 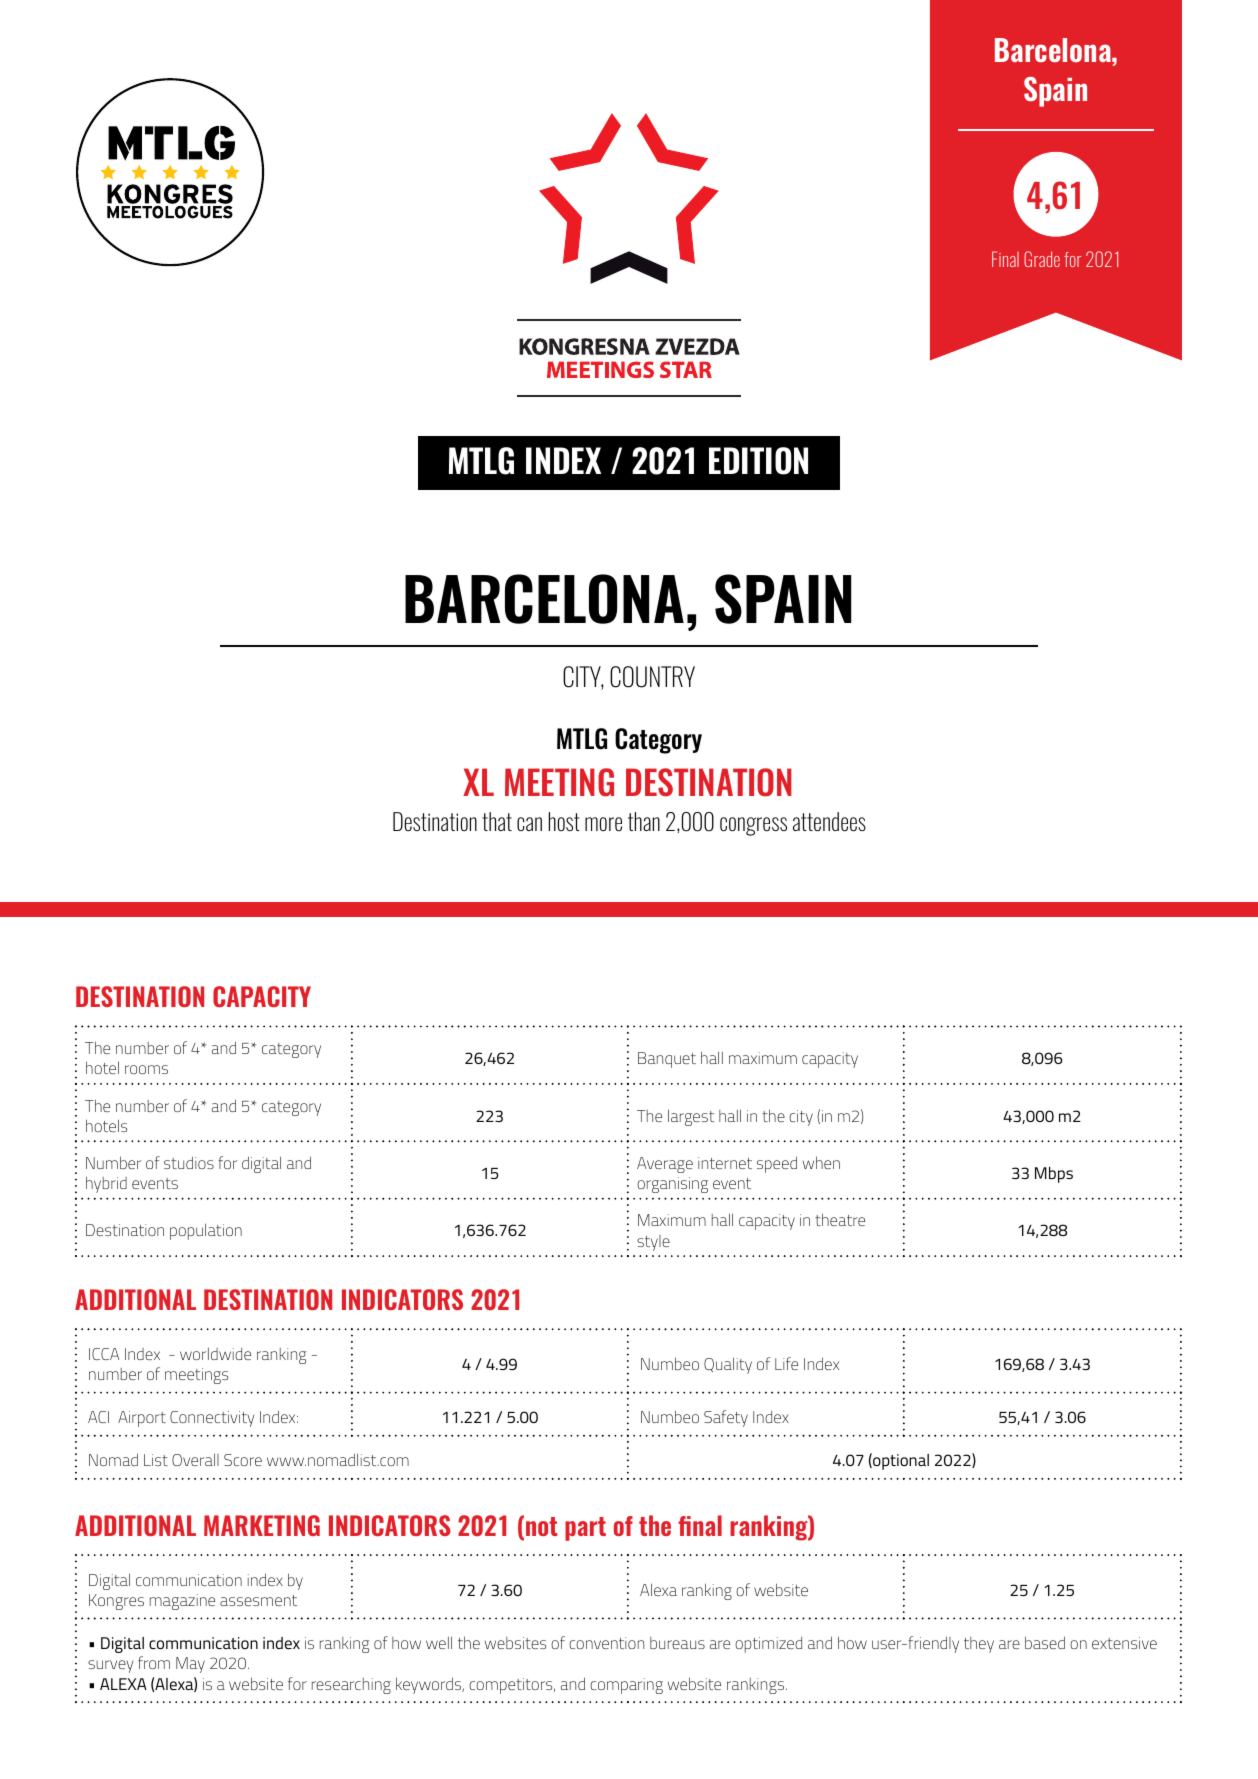 I want to click on EDITION, so click(x=758, y=461).
